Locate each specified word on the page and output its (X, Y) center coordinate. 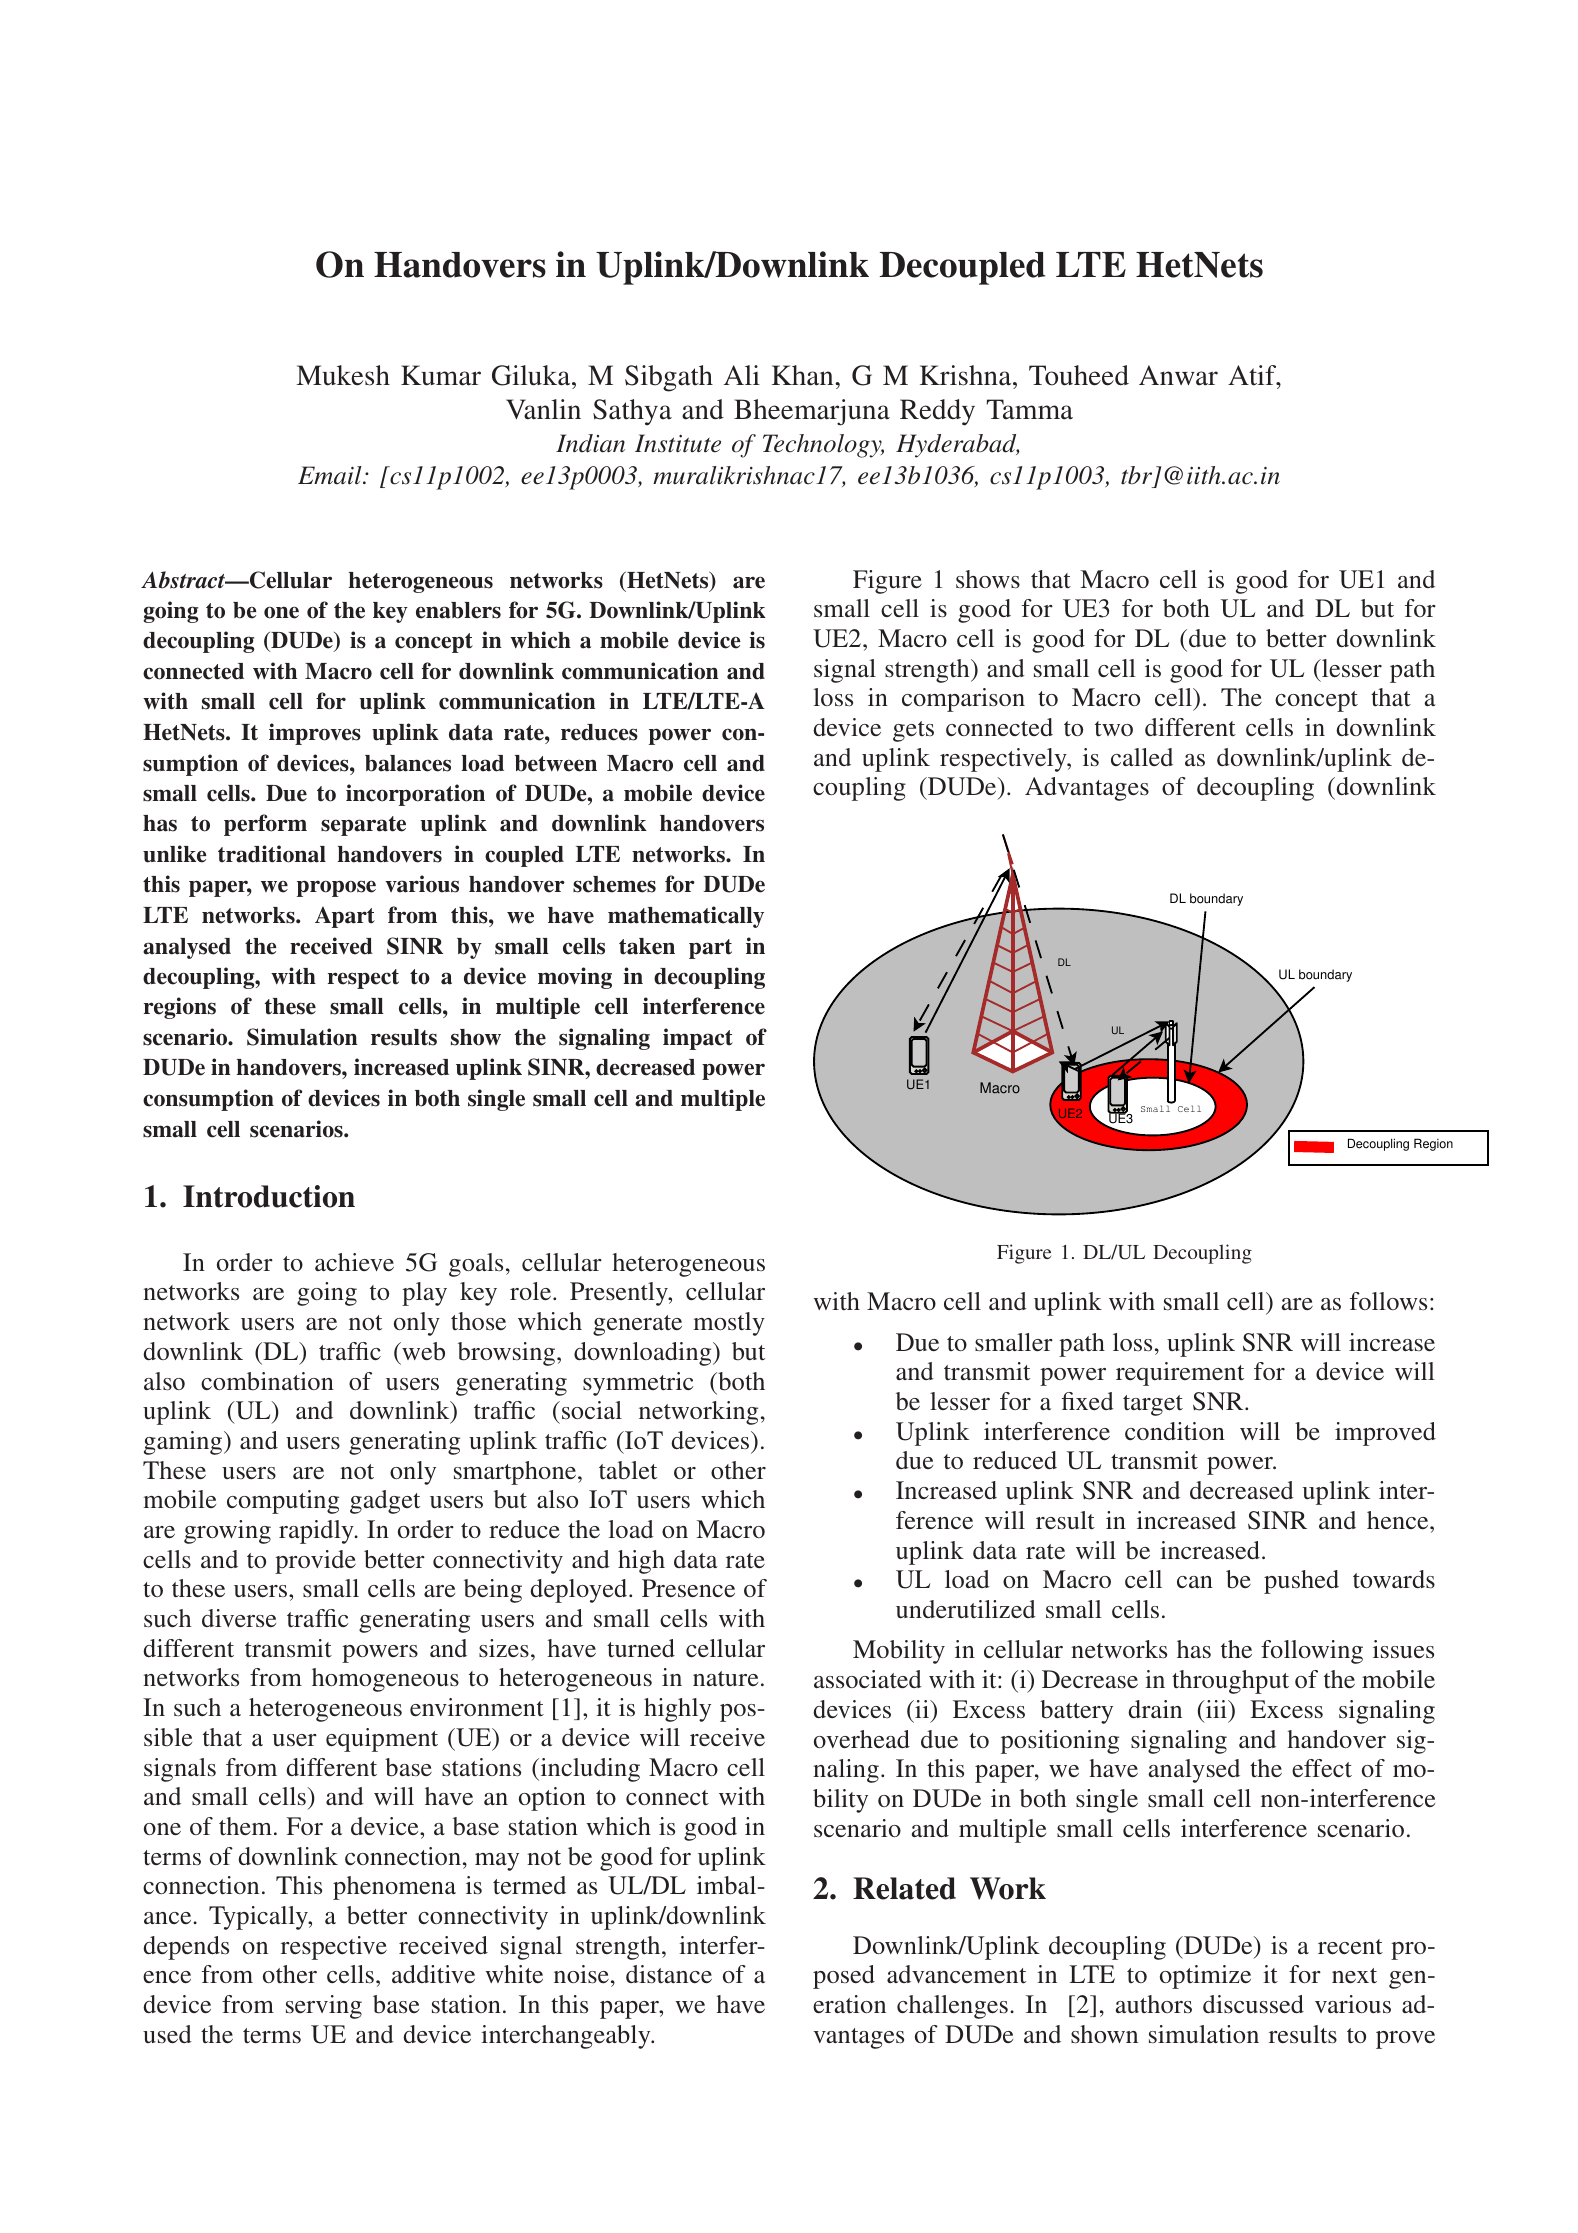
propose (336, 888)
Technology (823, 446)
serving (324, 2007)
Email (331, 475)
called (1142, 757)
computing (283, 1502)
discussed (1253, 2004)
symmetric (638, 1384)
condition (1175, 1431)
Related (904, 1888)
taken (647, 946)
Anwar (1178, 375)
